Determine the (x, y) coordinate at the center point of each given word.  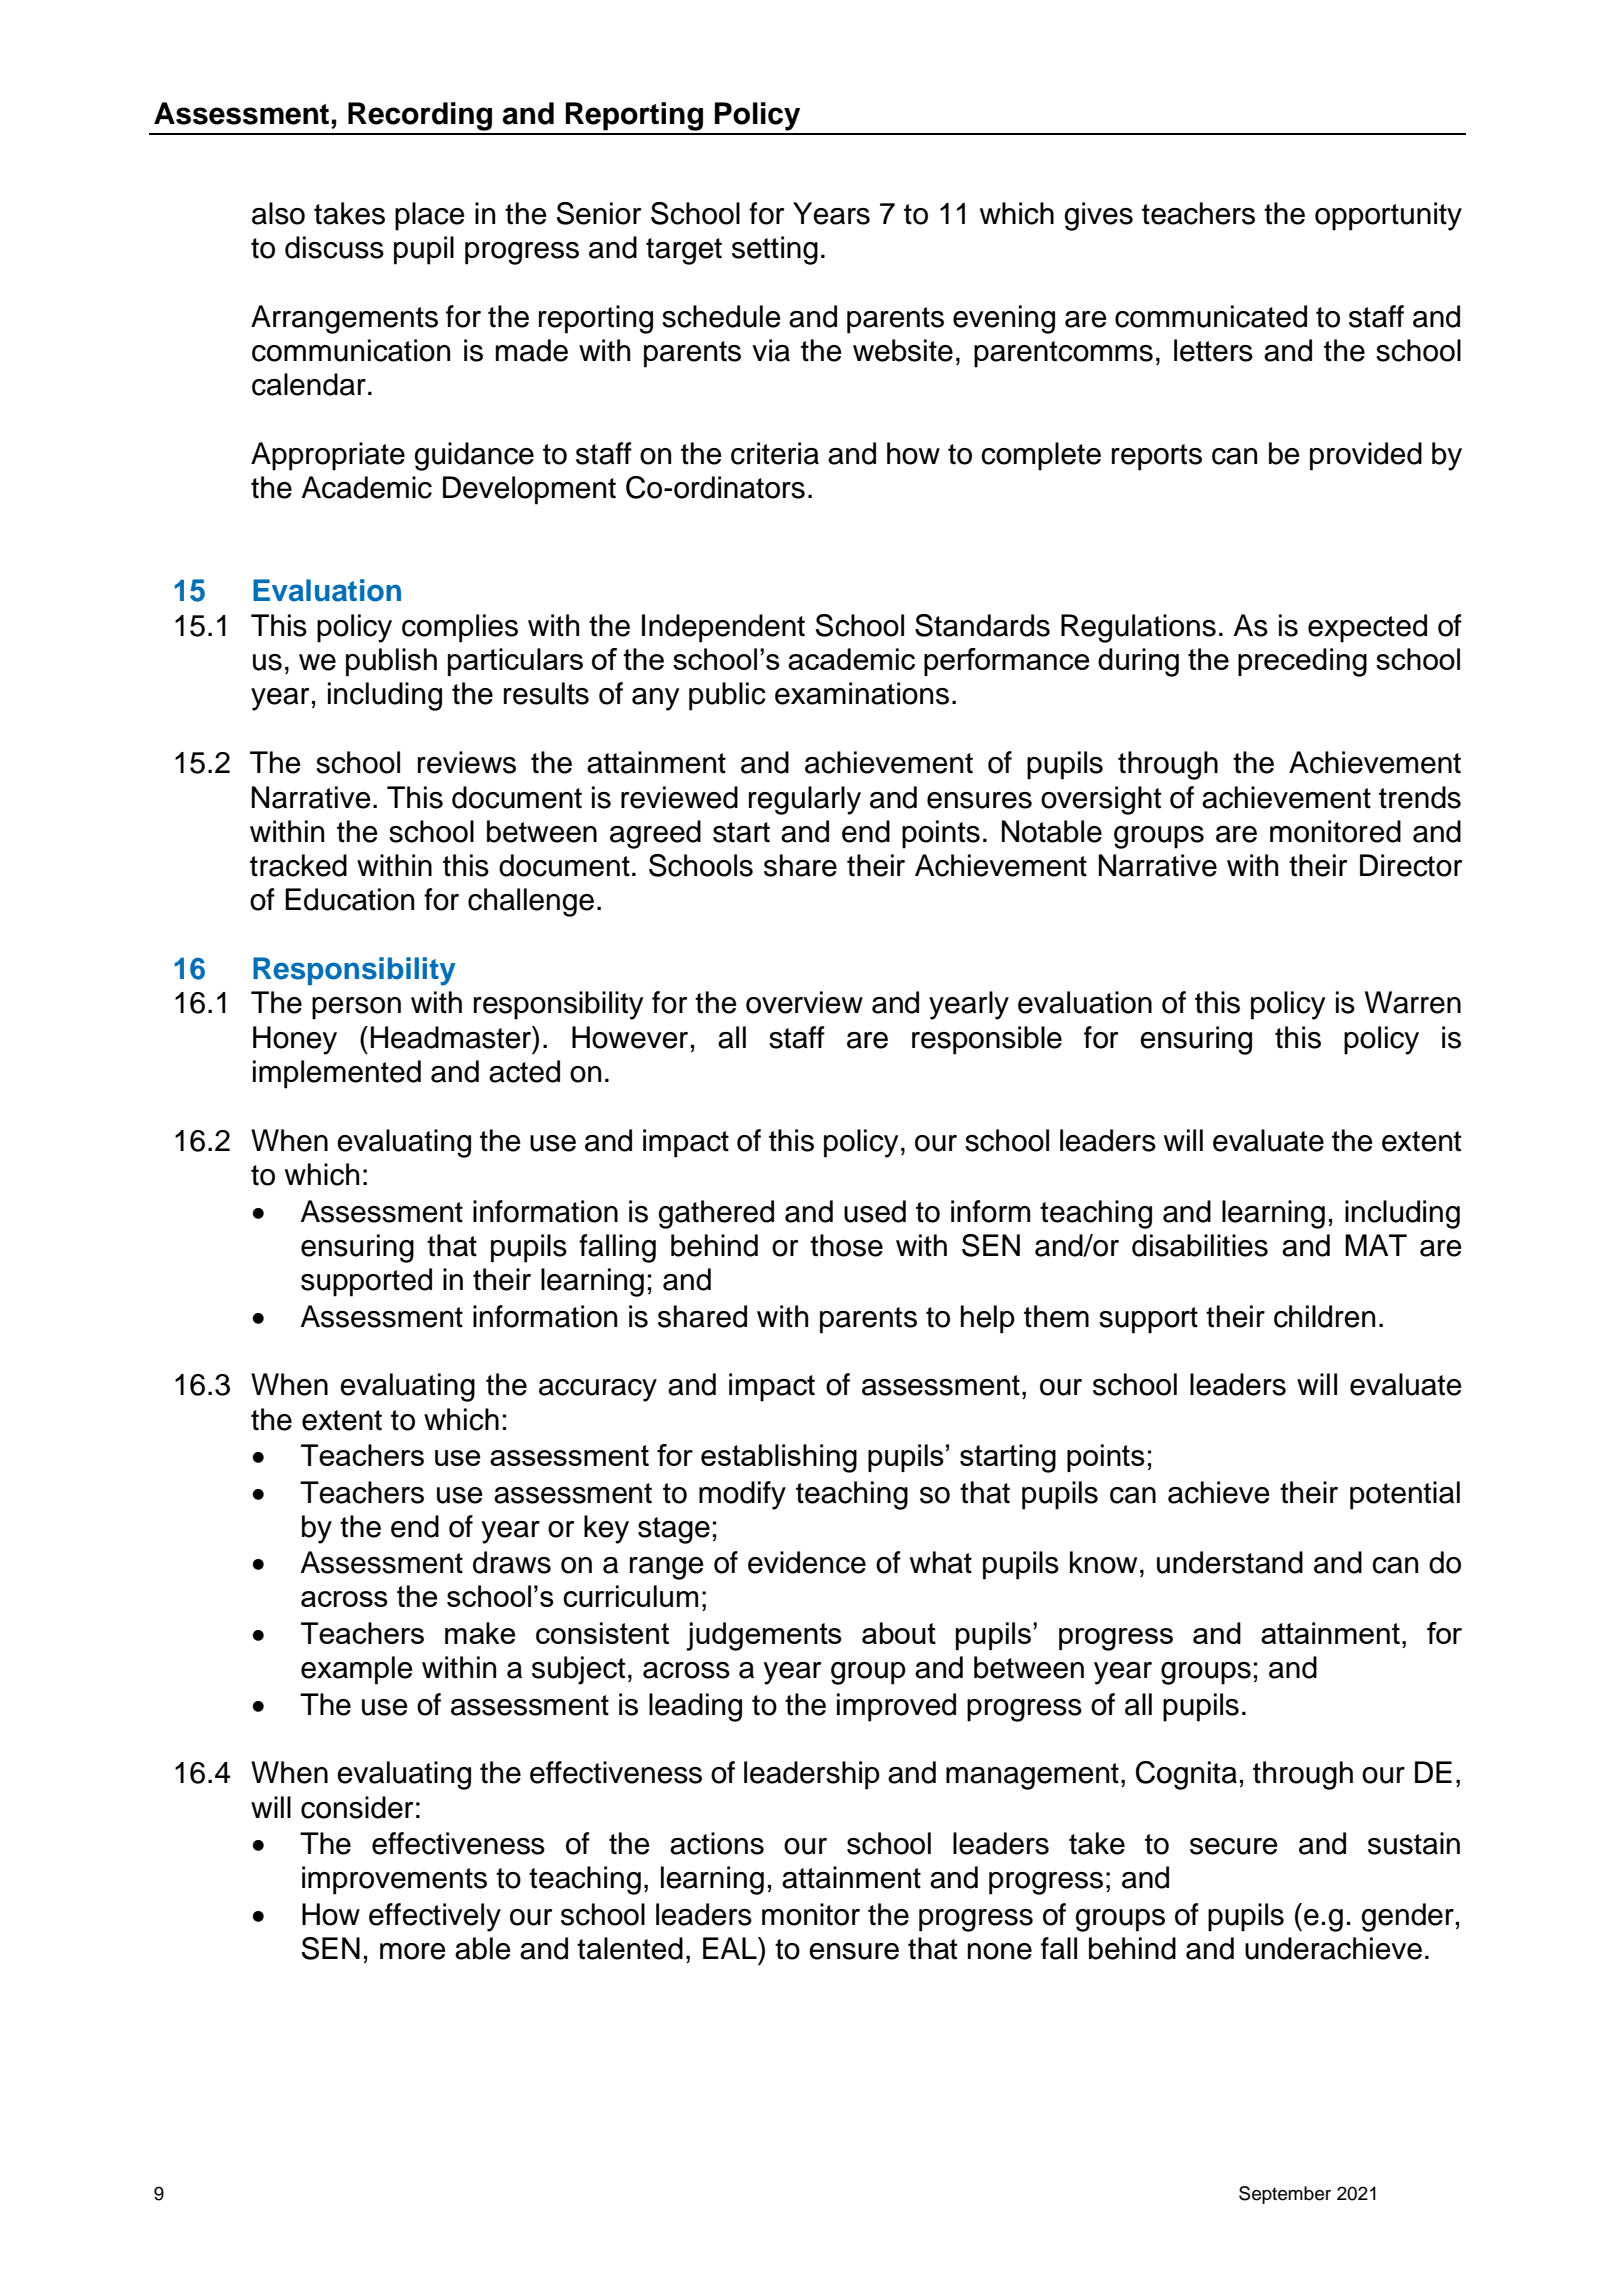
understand (1230, 1562)
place (430, 216)
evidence (807, 1562)
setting (775, 250)
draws (512, 1562)
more (413, 1951)
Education (349, 899)
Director (1411, 865)
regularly (805, 800)
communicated (1211, 316)
